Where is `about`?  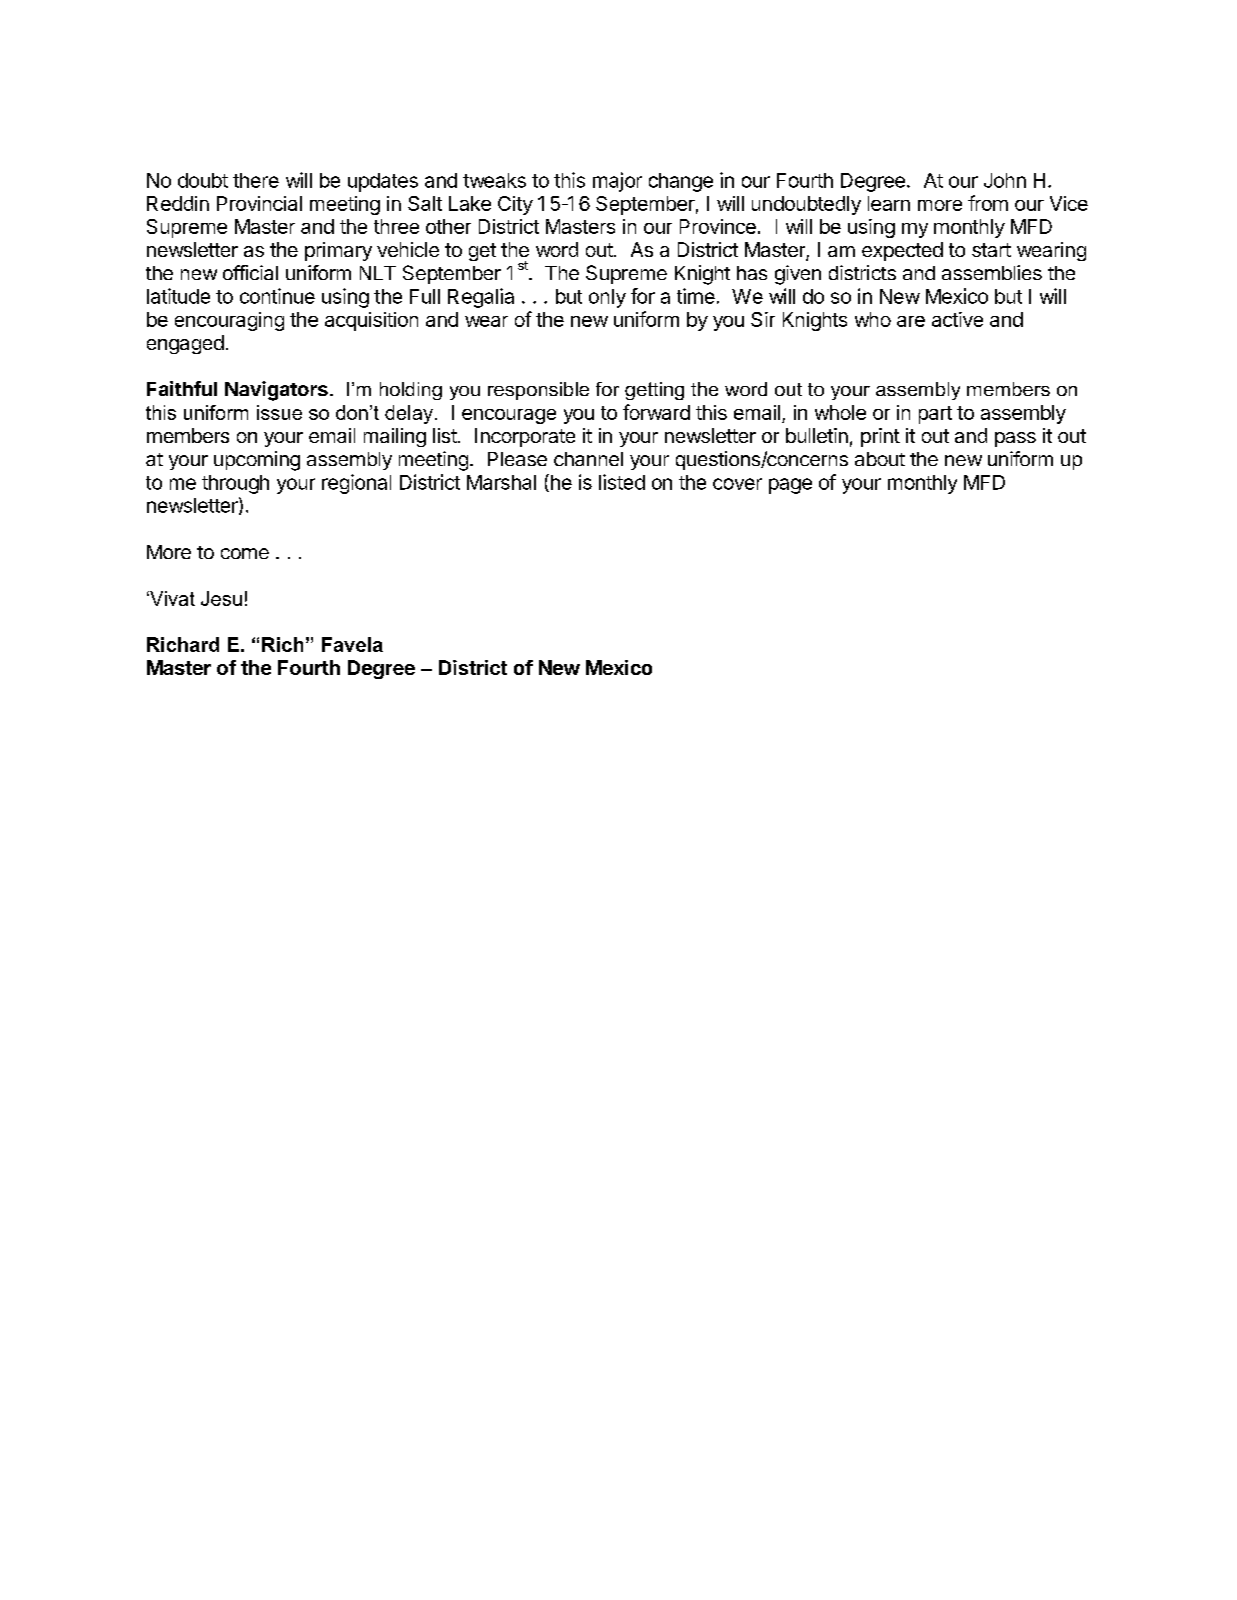
about is located at coordinates (880, 459).
